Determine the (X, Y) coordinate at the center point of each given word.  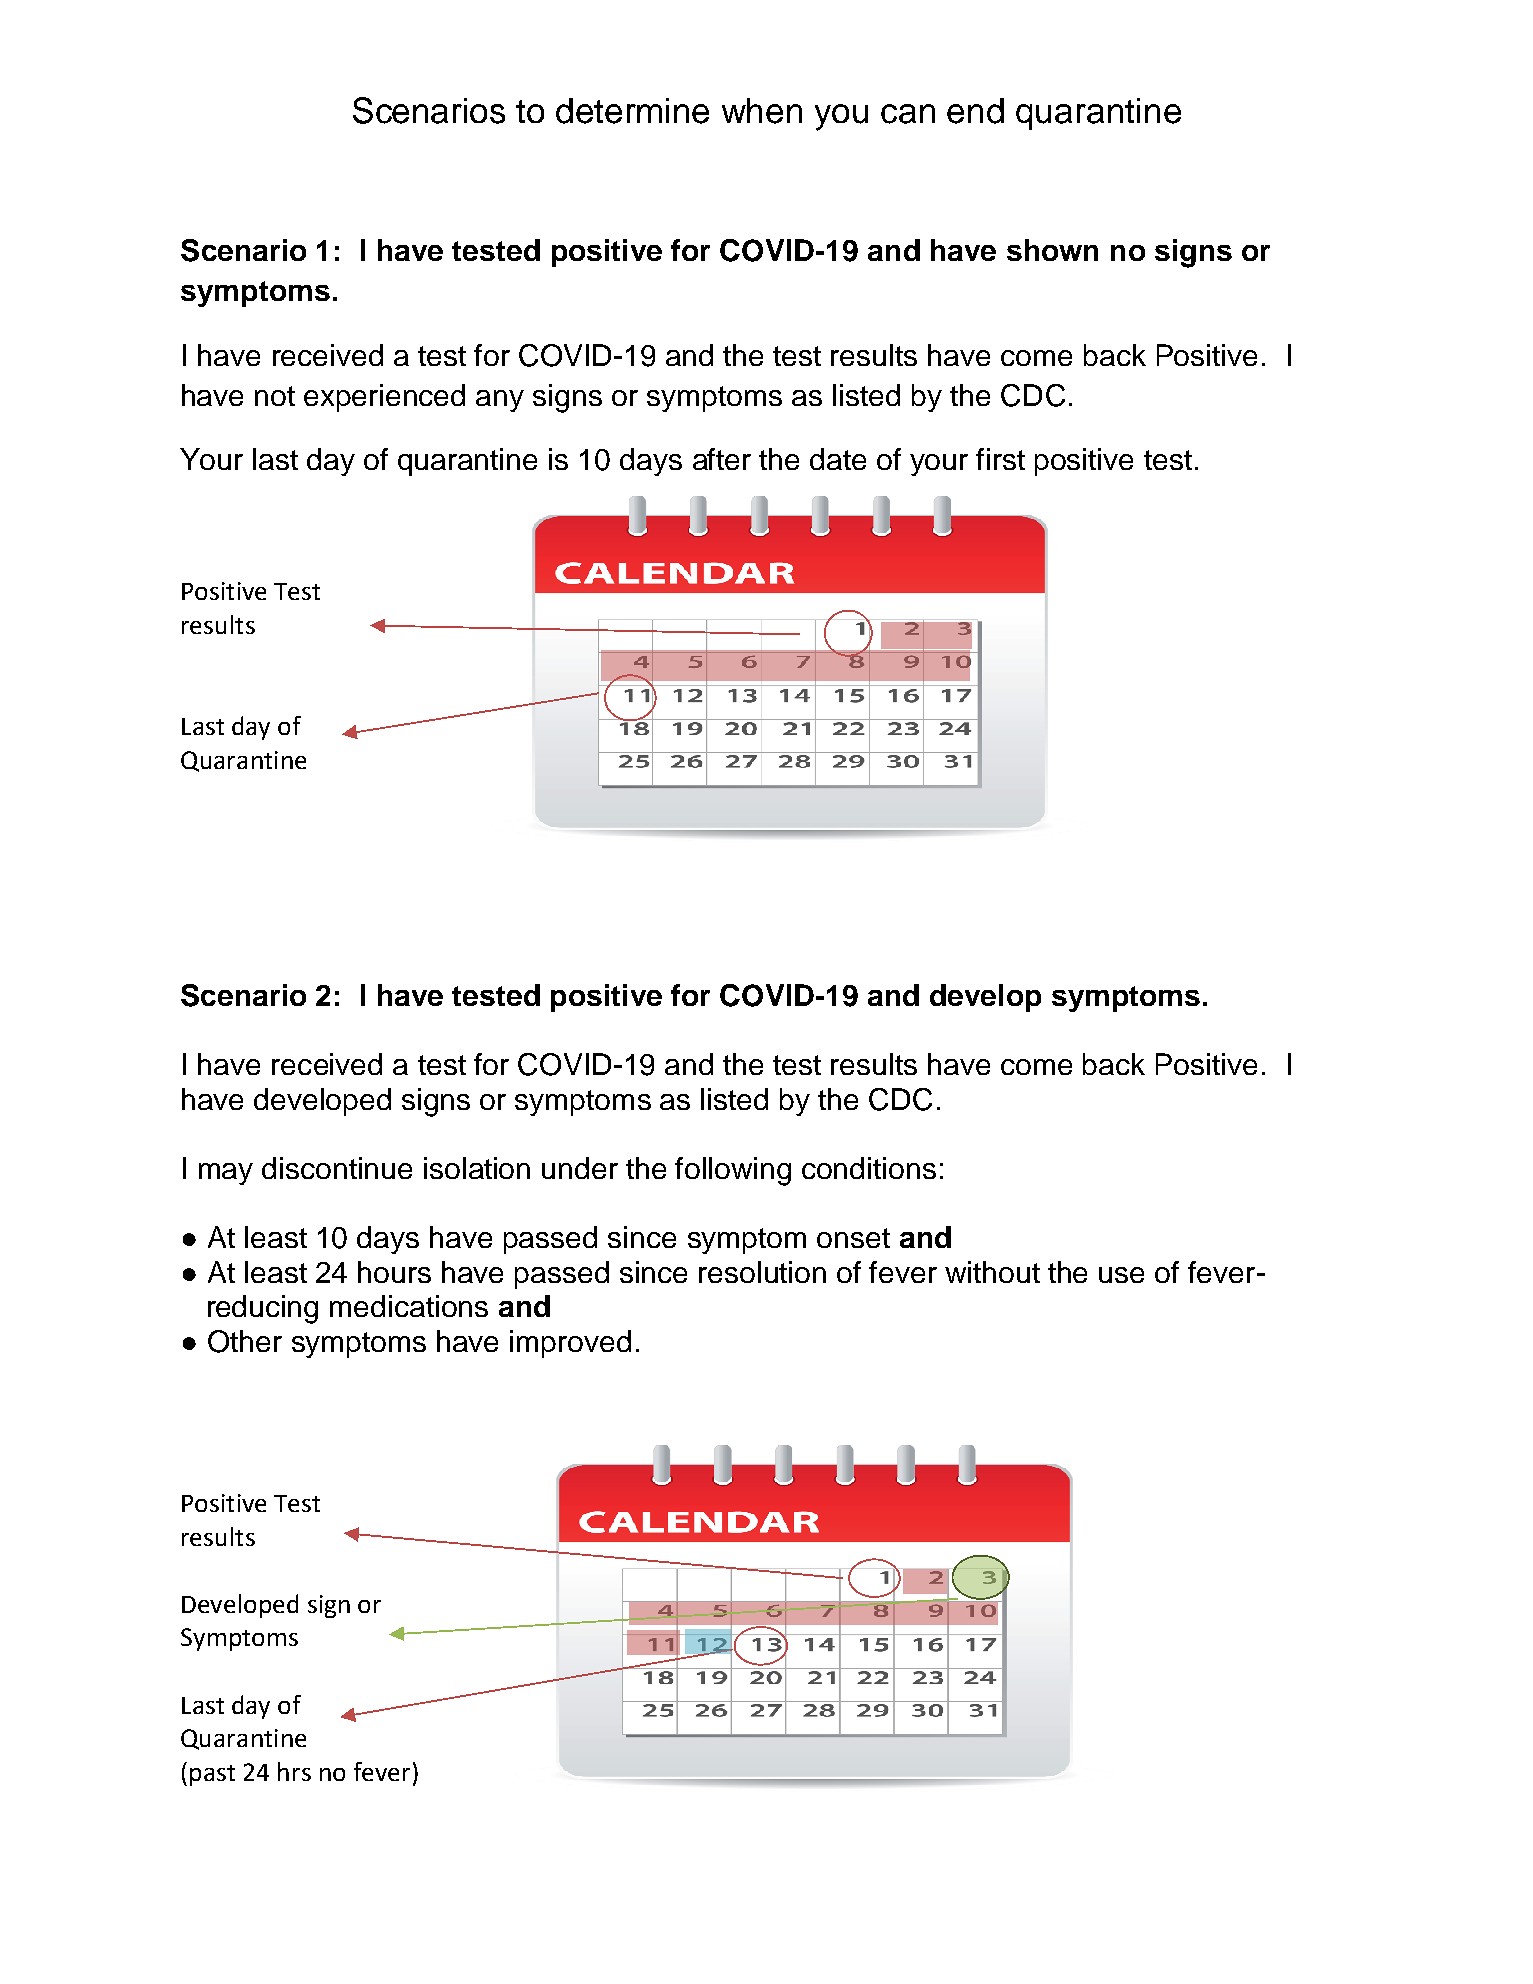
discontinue (337, 1168)
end (975, 111)
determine (632, 111)
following (733, 1171)
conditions (869, 1168)
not (275, 396)
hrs (294, 1771)
